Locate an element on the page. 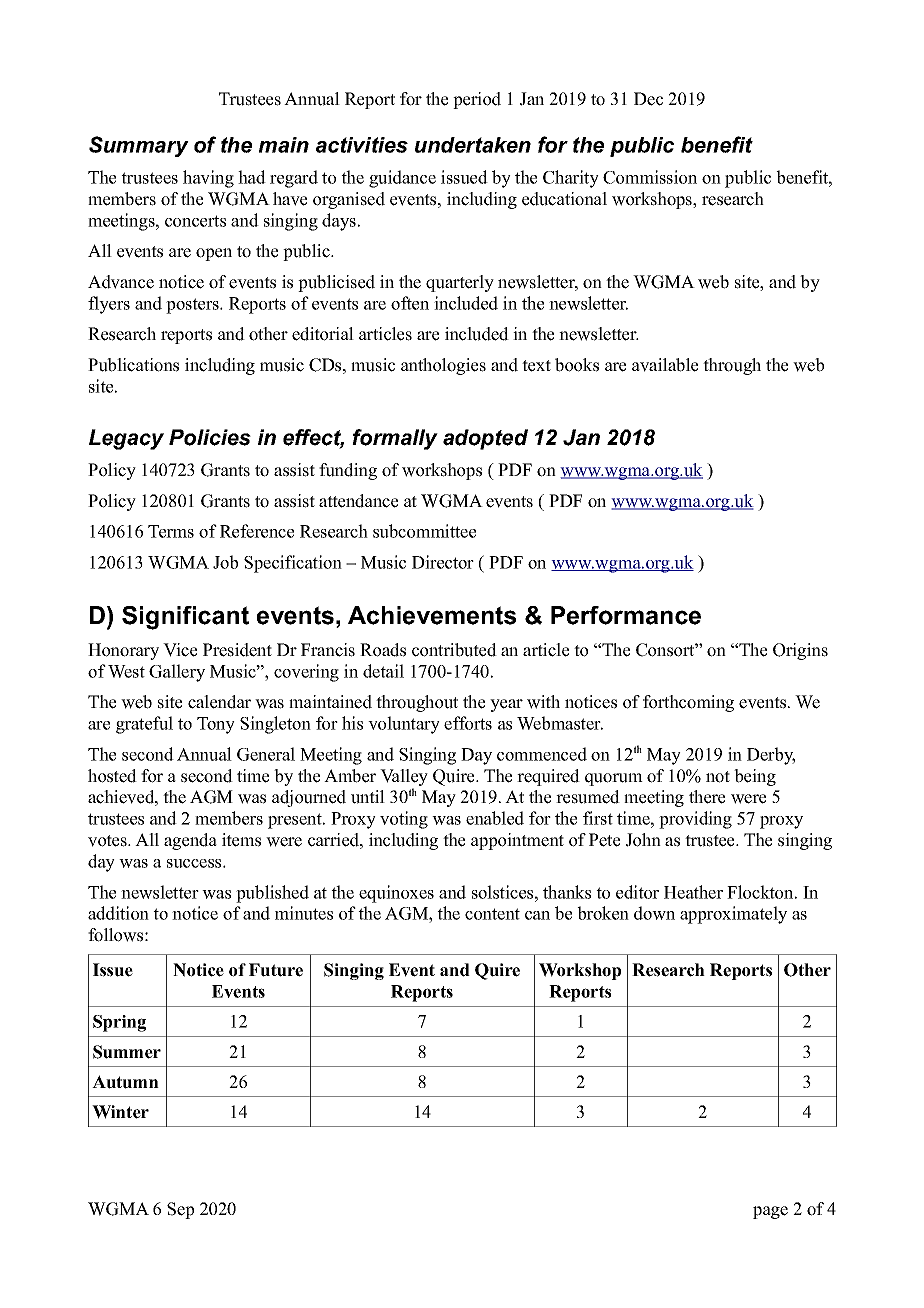  undertaken is located at coordinates (473, 145).
